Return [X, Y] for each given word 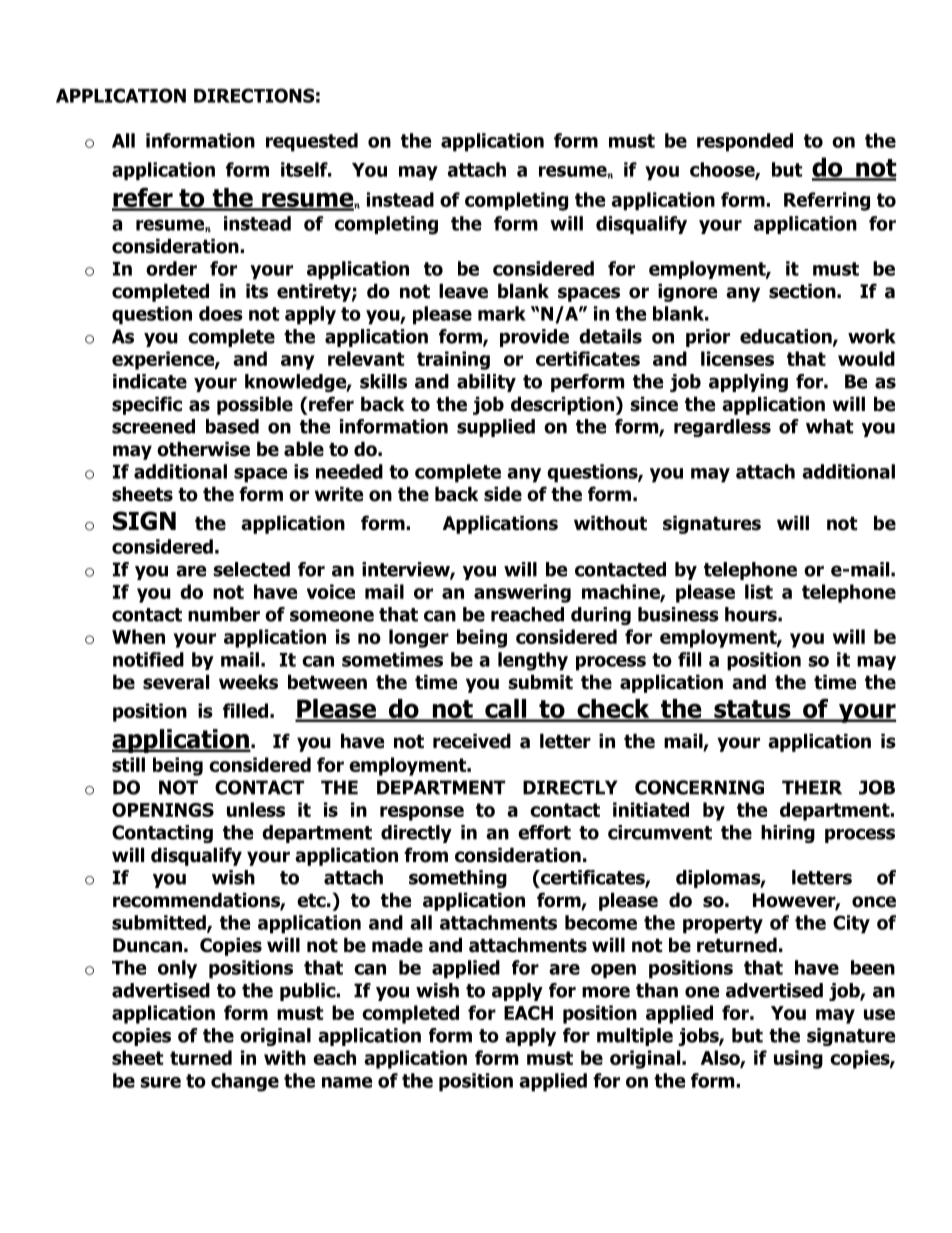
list [759, 591]
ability [486, 383]
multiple [635, 1037]
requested [312, 142]
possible [255, 405]
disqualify [196, 856]
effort [544, 832]
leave [463, 291]
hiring [788, 834]
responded [745, 142]
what [829, 426]
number [224, 614]
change [245, 1082]
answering [522, 593]
